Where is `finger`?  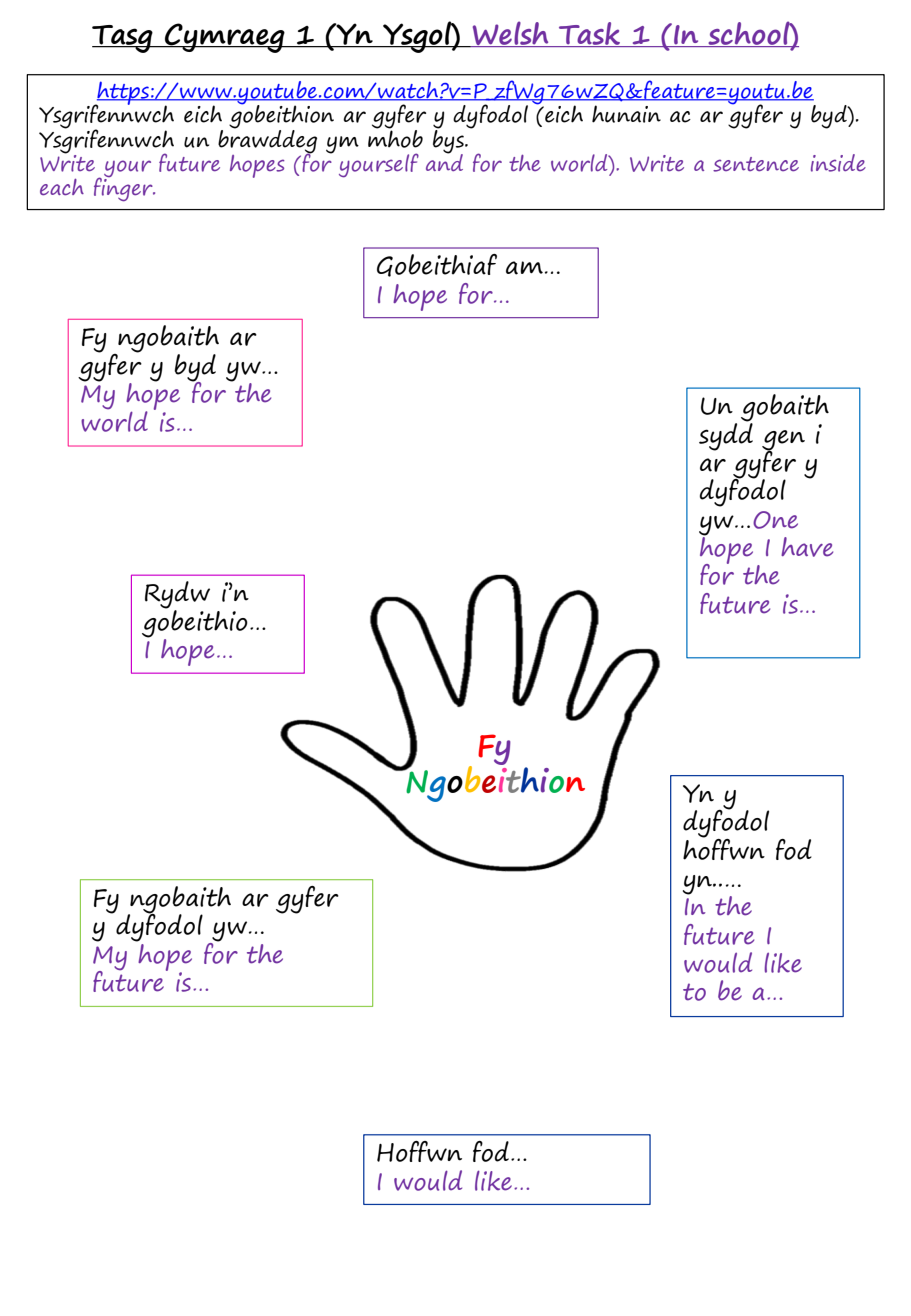 finger is located at coordinates (124, 188).
